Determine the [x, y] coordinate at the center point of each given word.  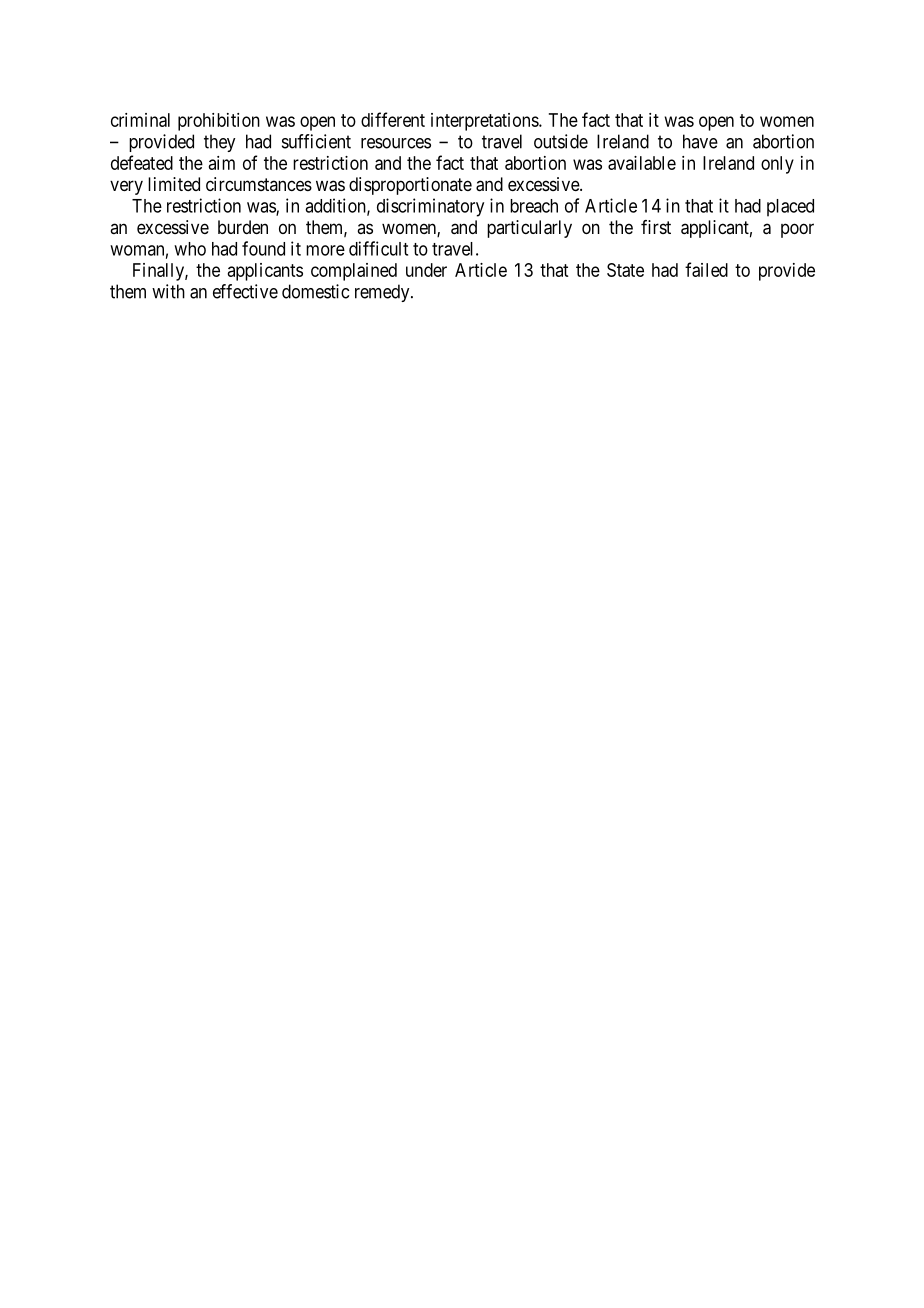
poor [797, 230]
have [700, 141]
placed [790, 208]
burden [243, 227]
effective [245, 291]
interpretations [485, 122]
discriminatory [430, 207]
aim [222, 163]
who [190, 249]
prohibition [219, 122]
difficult [378, 248]
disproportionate [410, 186]
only [777, 165]
